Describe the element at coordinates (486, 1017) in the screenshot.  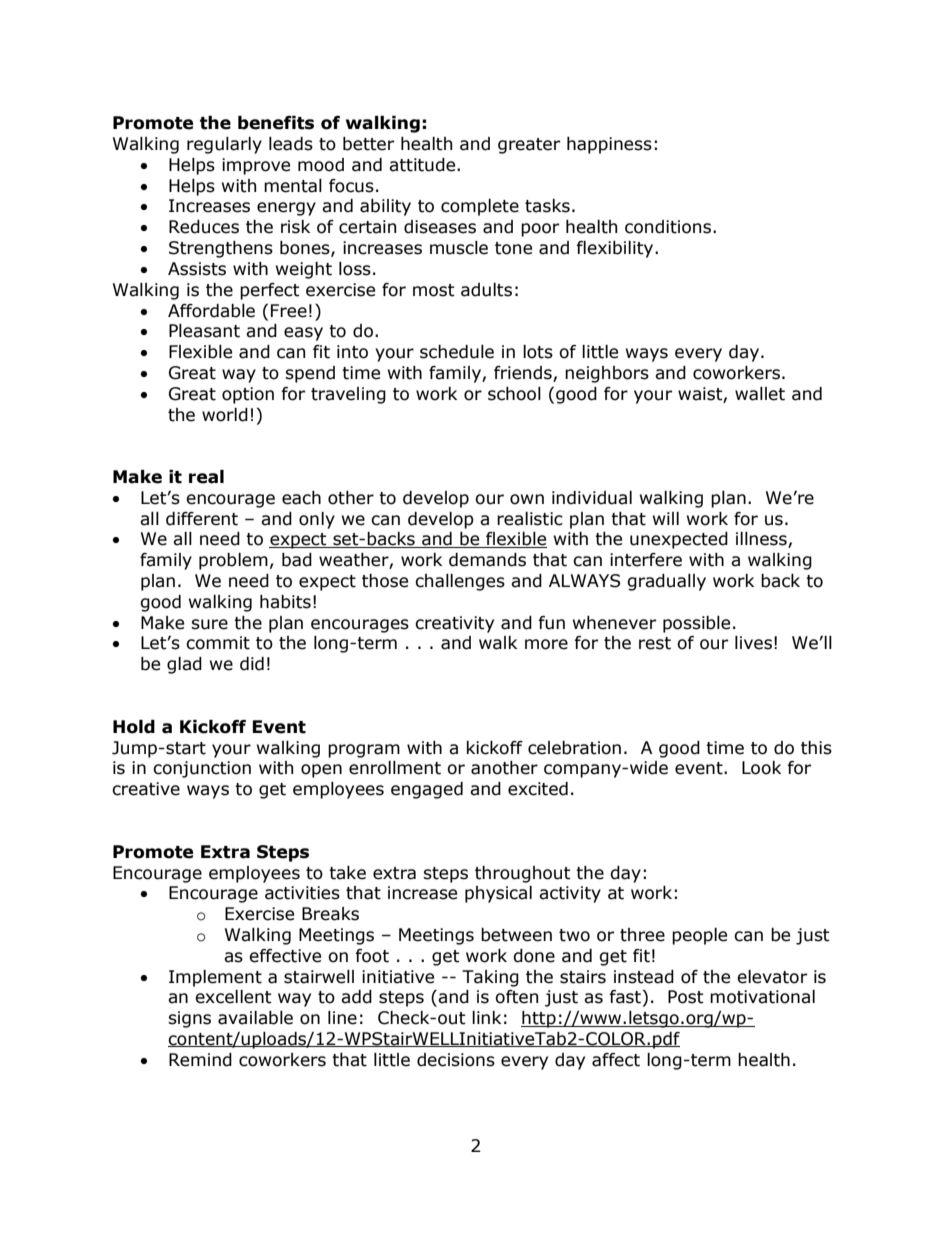
I see `link` at that location.
